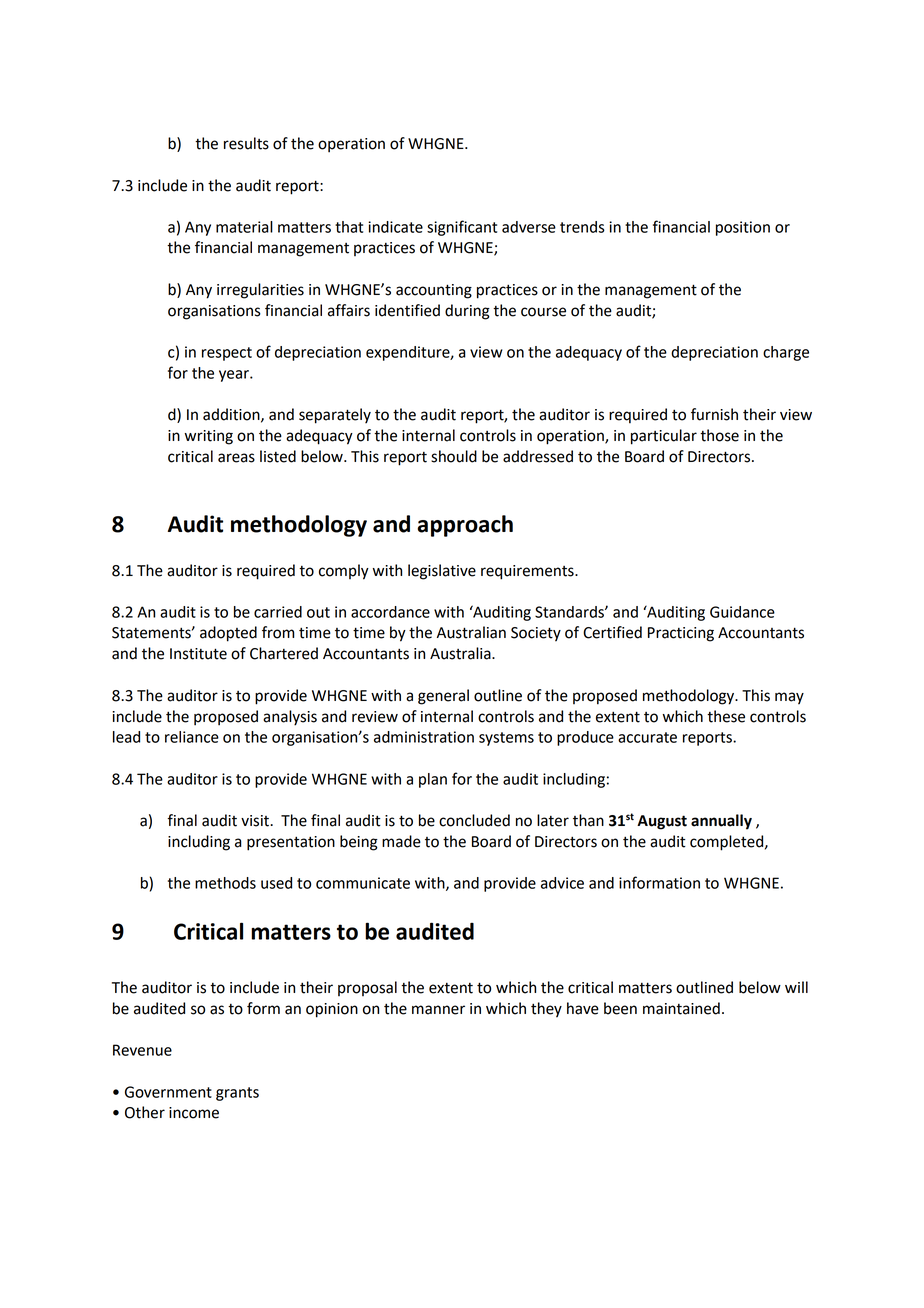 This image has height=1308, width=924. What do you see at coordinates (743, 228) in the image?
I see `position` at bounding box center [743, 228].
